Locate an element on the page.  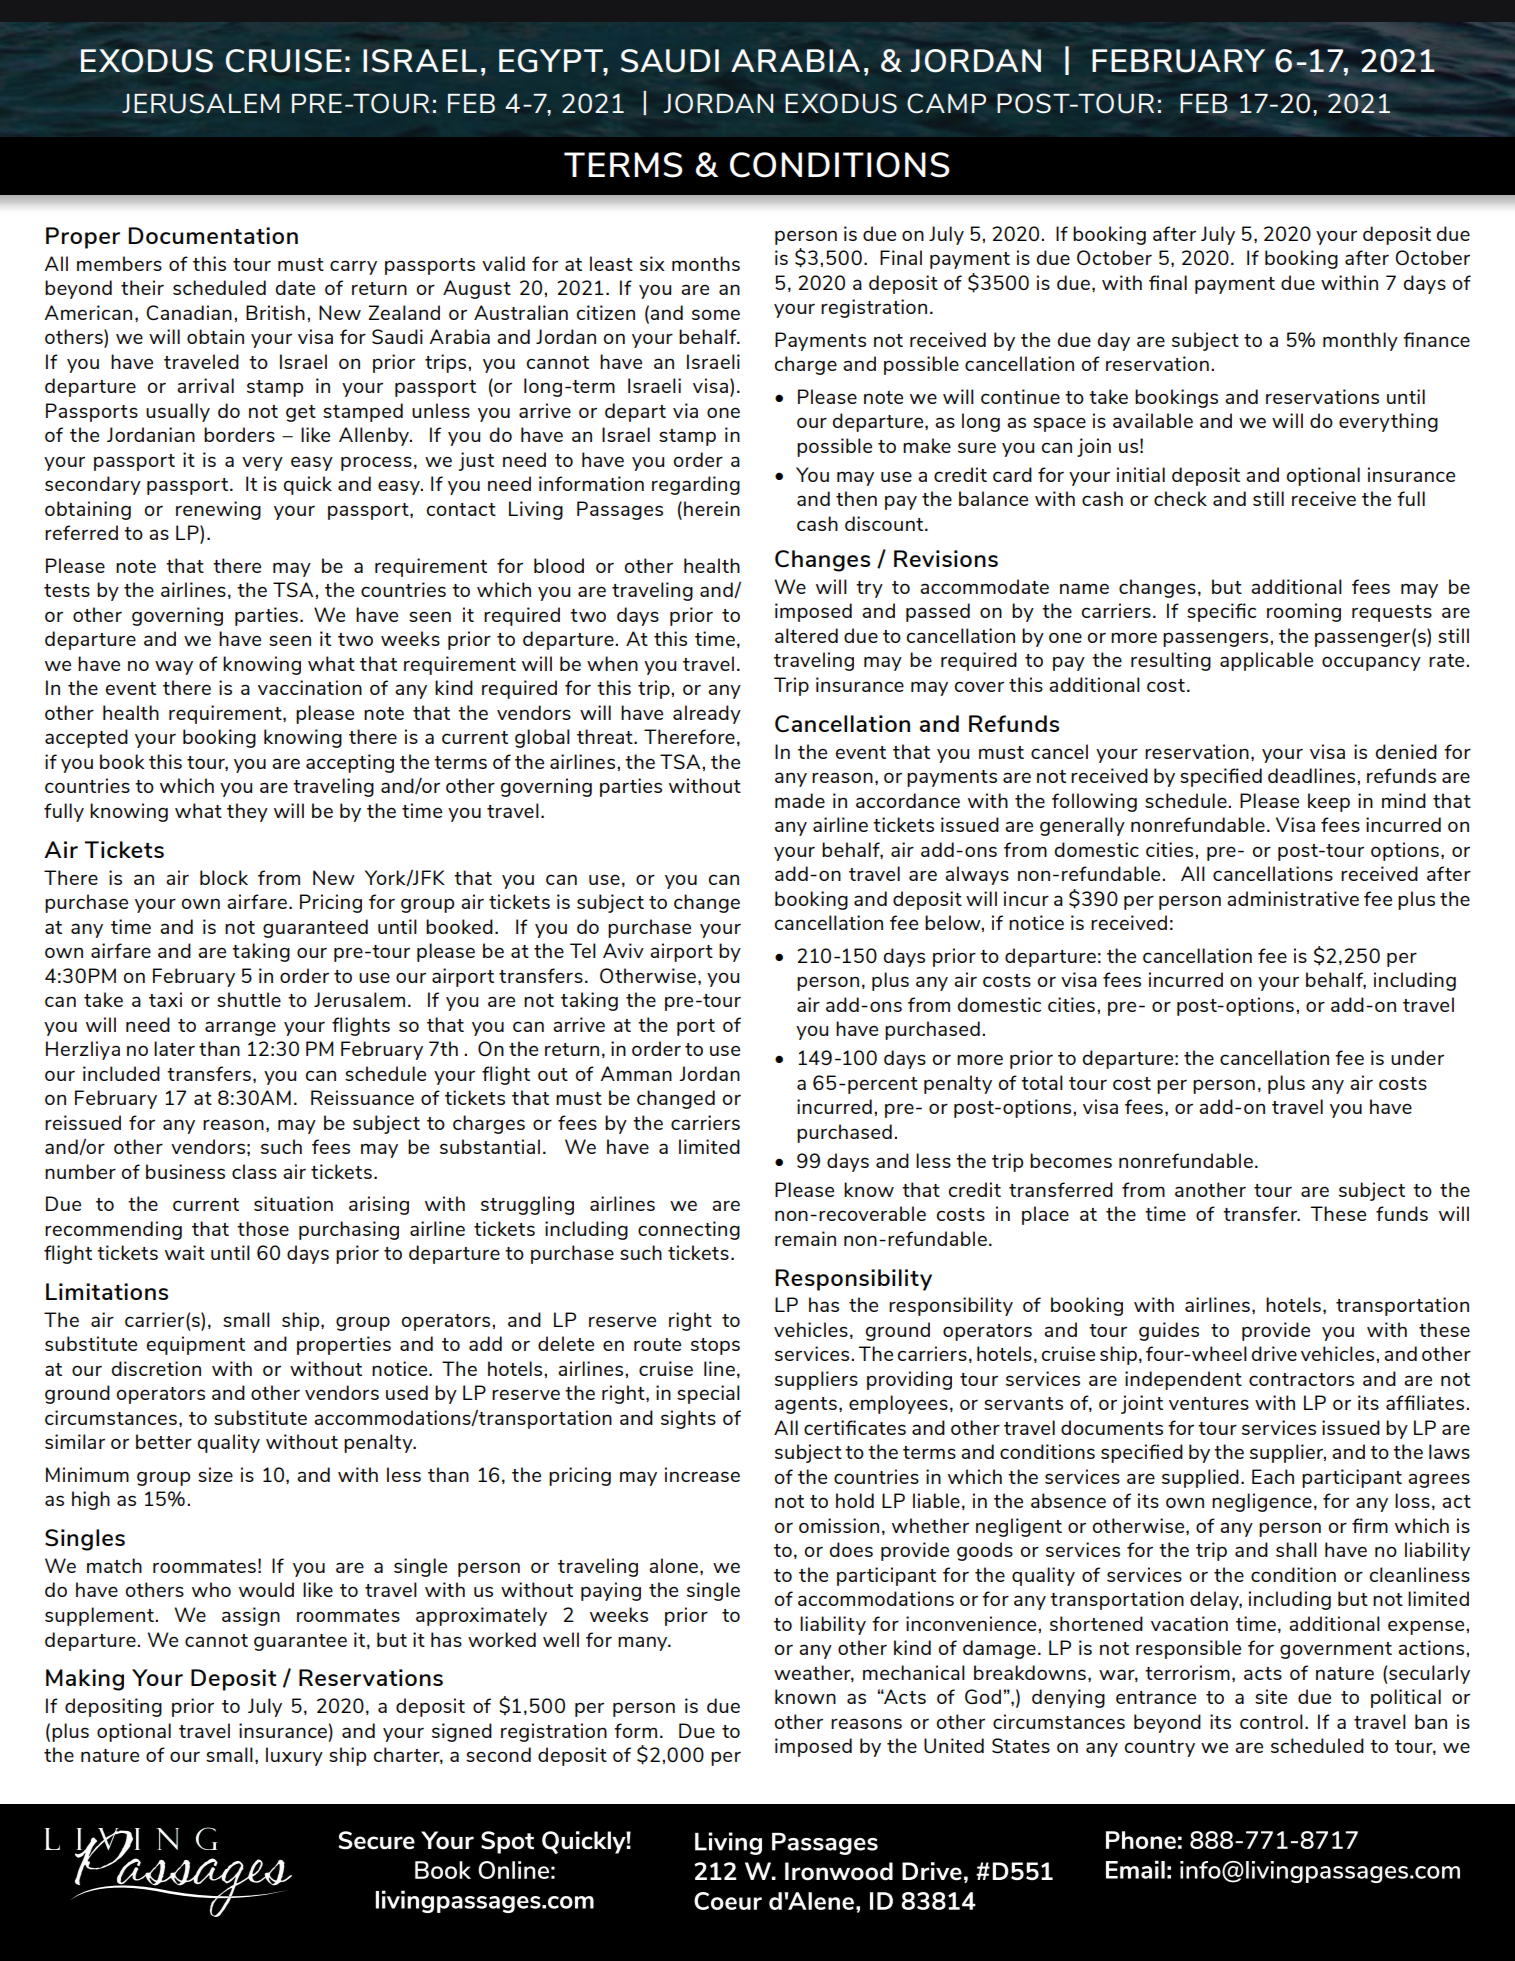
luxury is located at coordinates (294, 1756).
